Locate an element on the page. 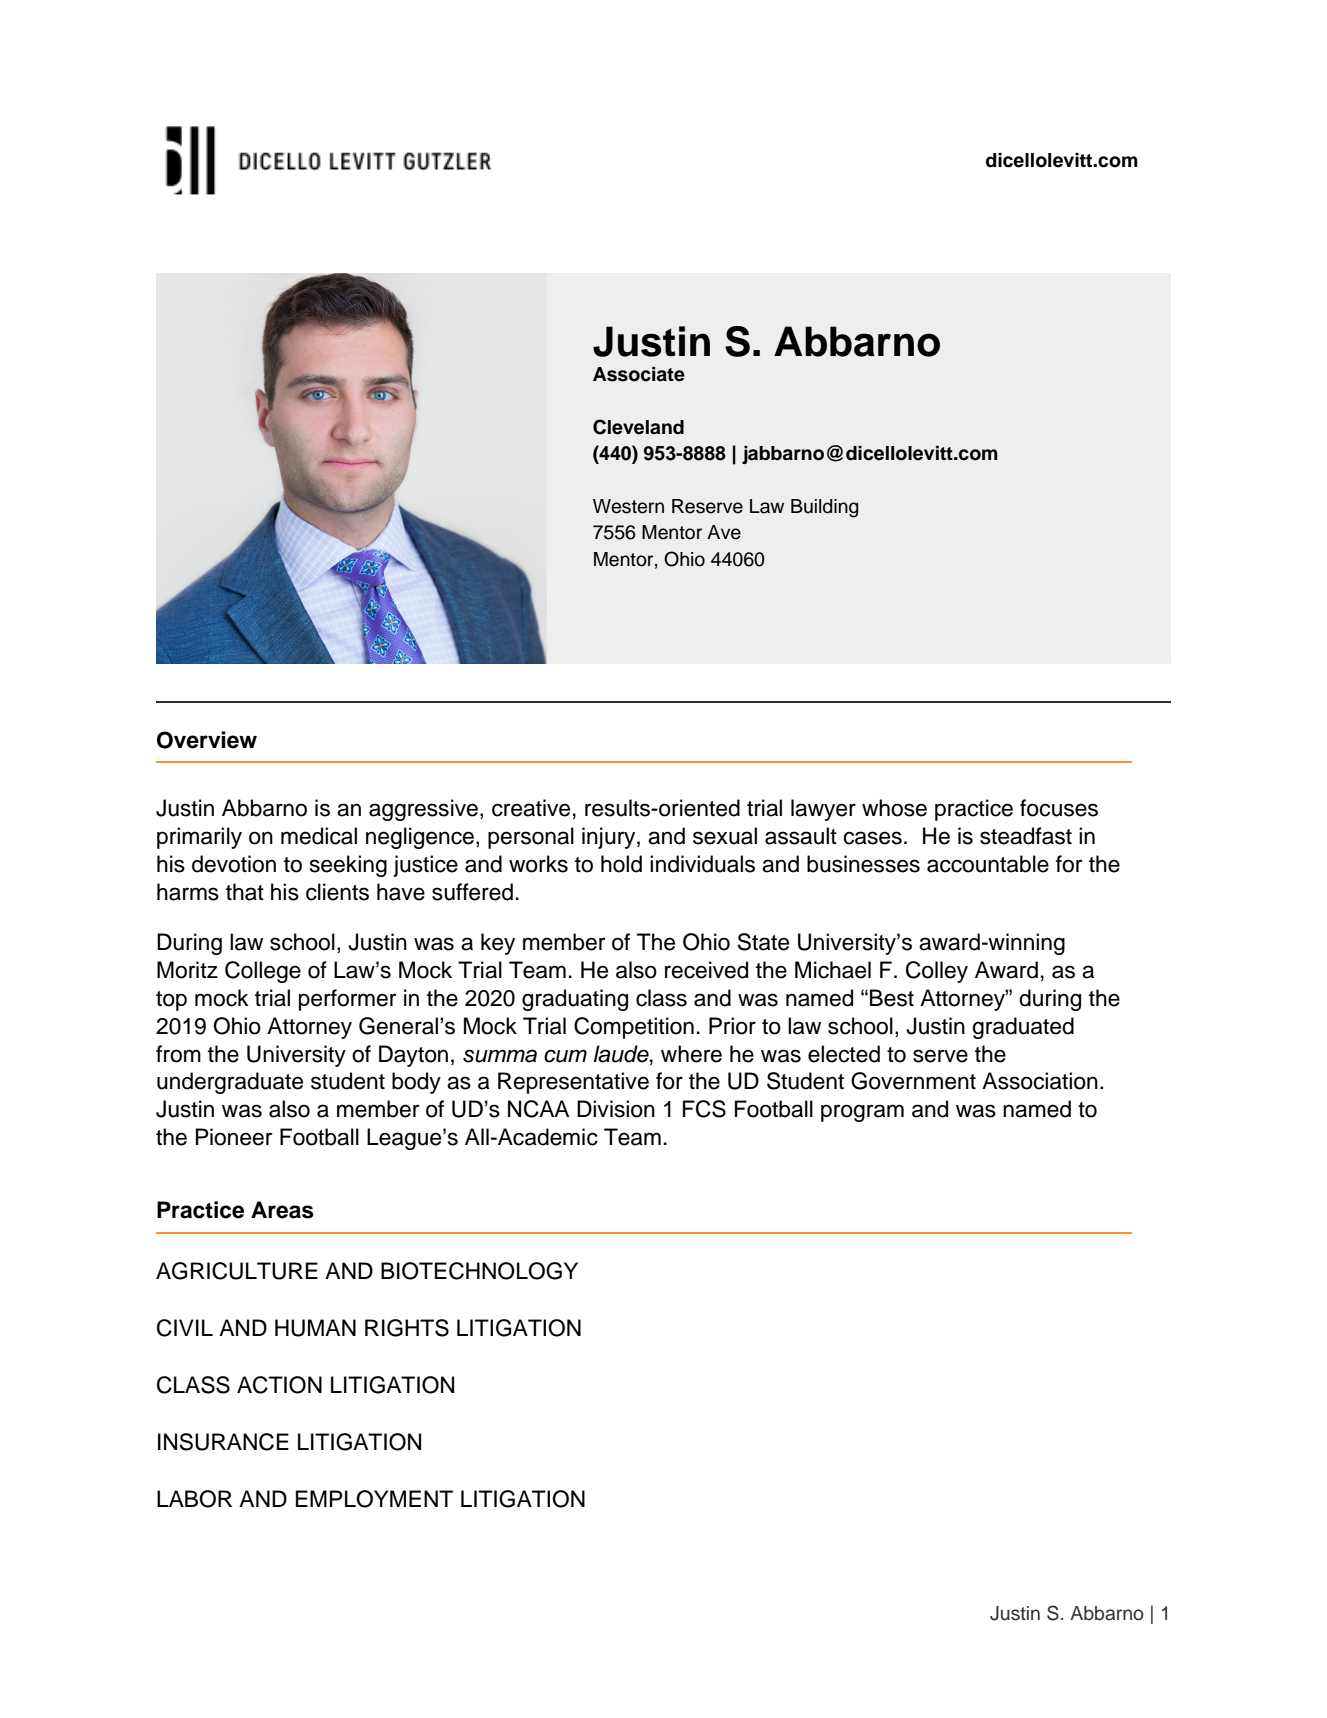 This page has height=1718, width=1327. undergraduate is located at coordinates (230, 1083).
